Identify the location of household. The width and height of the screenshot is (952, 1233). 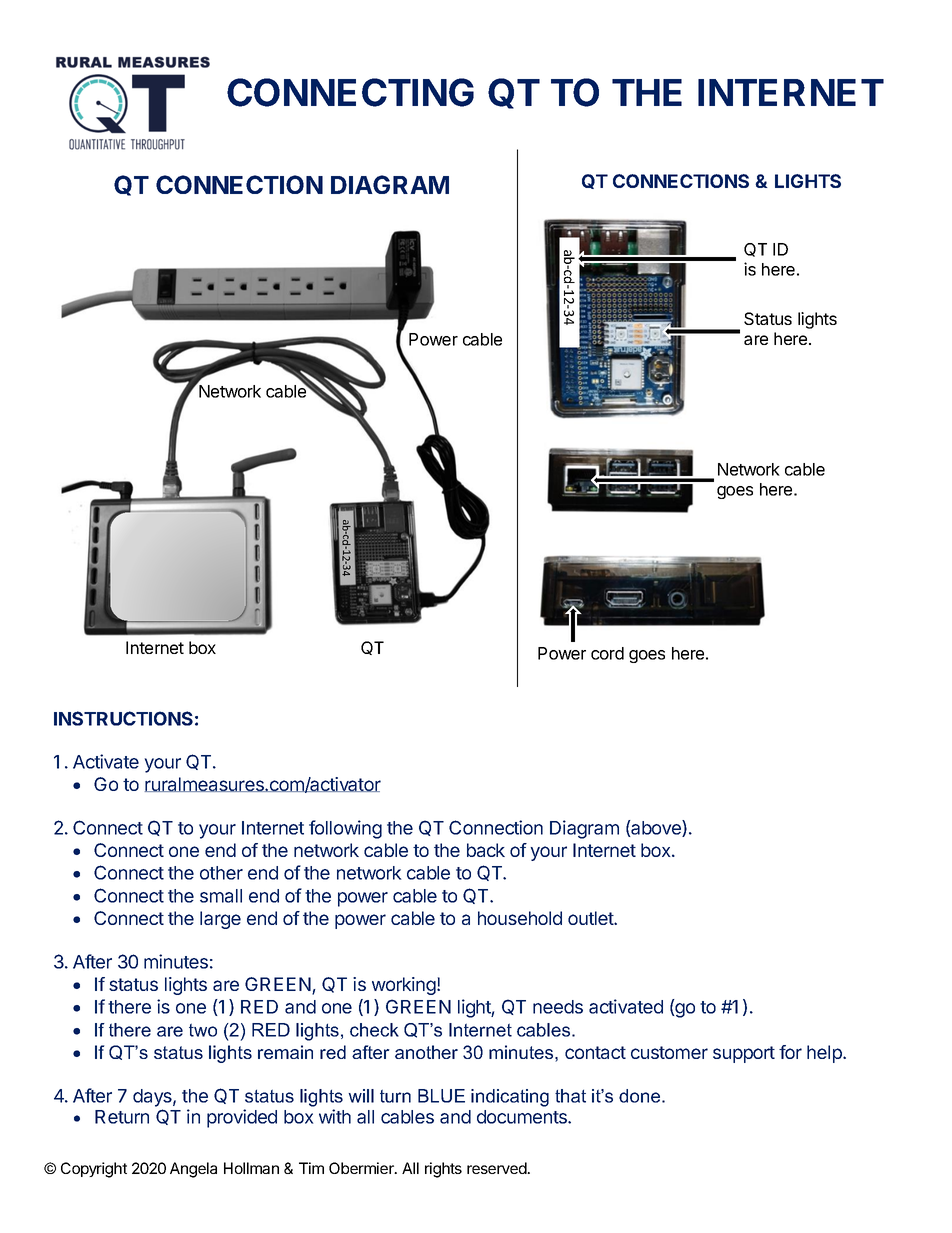
(520, 918).
